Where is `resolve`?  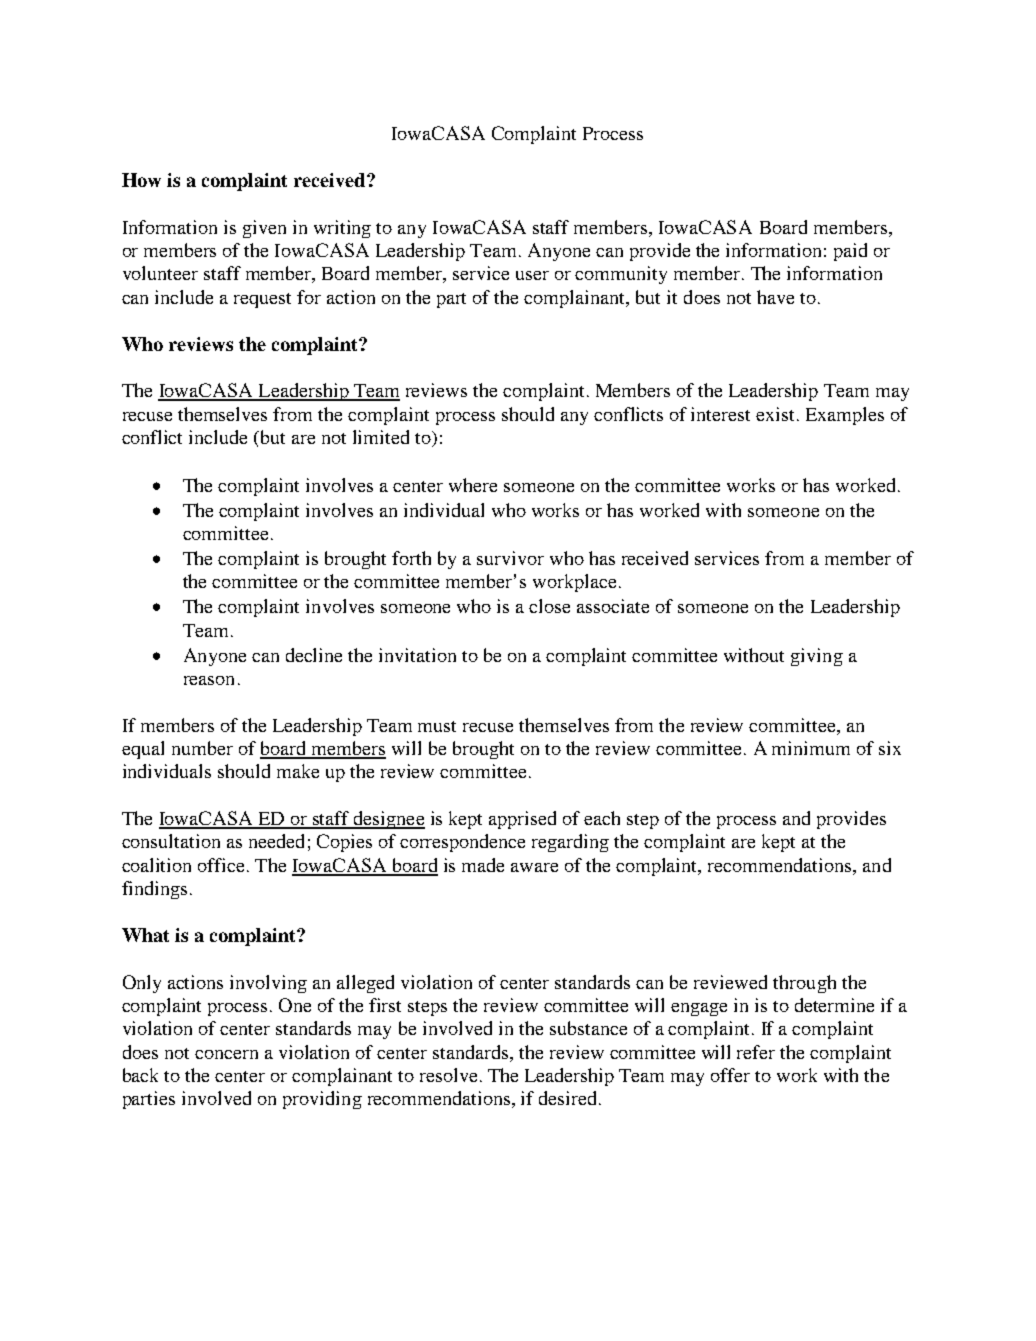
resolve is located at coordinates (448, 1075).
